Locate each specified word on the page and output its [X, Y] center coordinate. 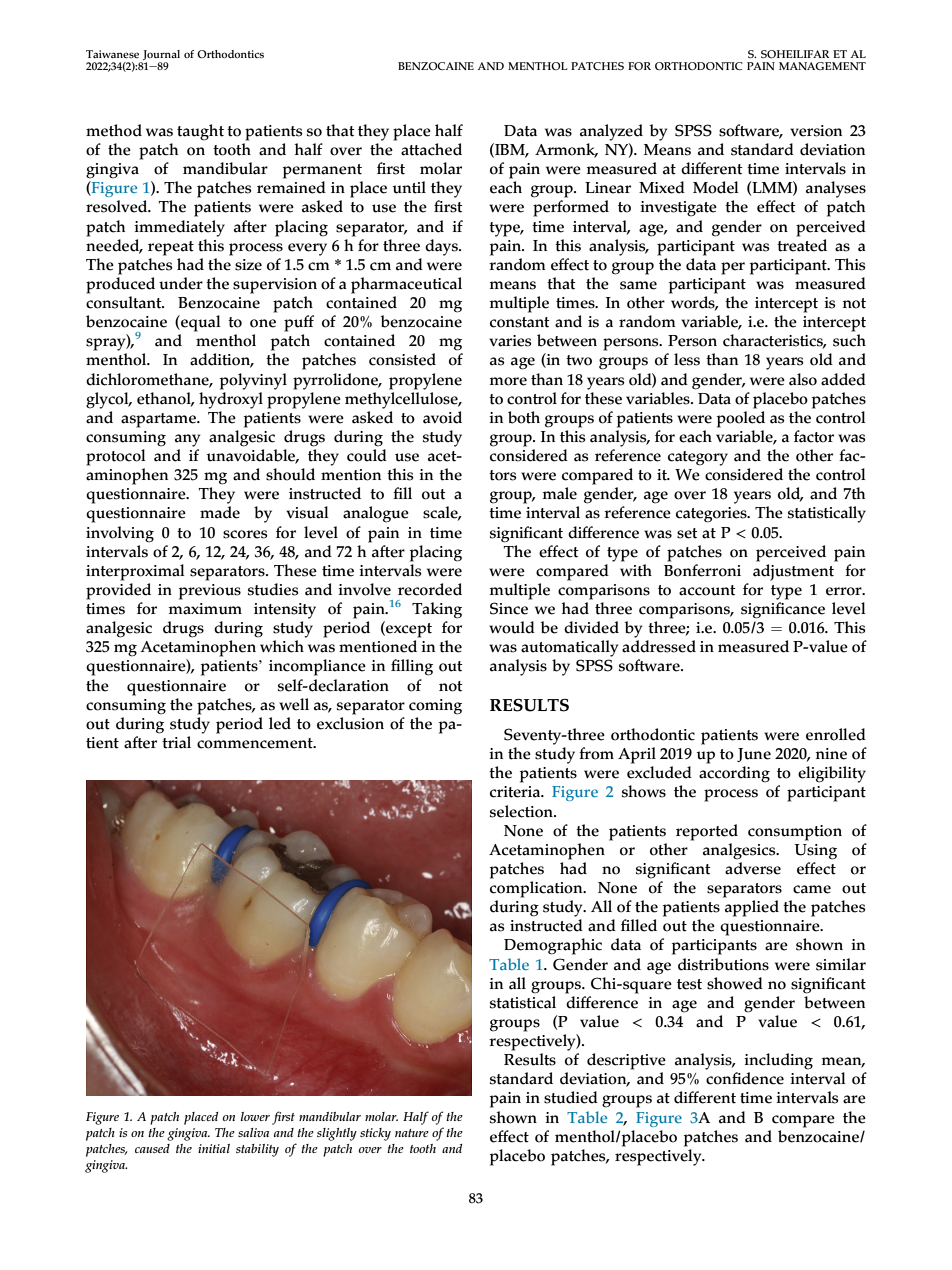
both [524, 417]
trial [176, 742]
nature [412, 1133]
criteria [516, 792]
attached [431, 149]
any [187, 440]
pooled [741, 419]
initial [214, 1148]
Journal [161, 55]
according [734, 774]
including [778, 1061]
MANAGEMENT [822, 66]
